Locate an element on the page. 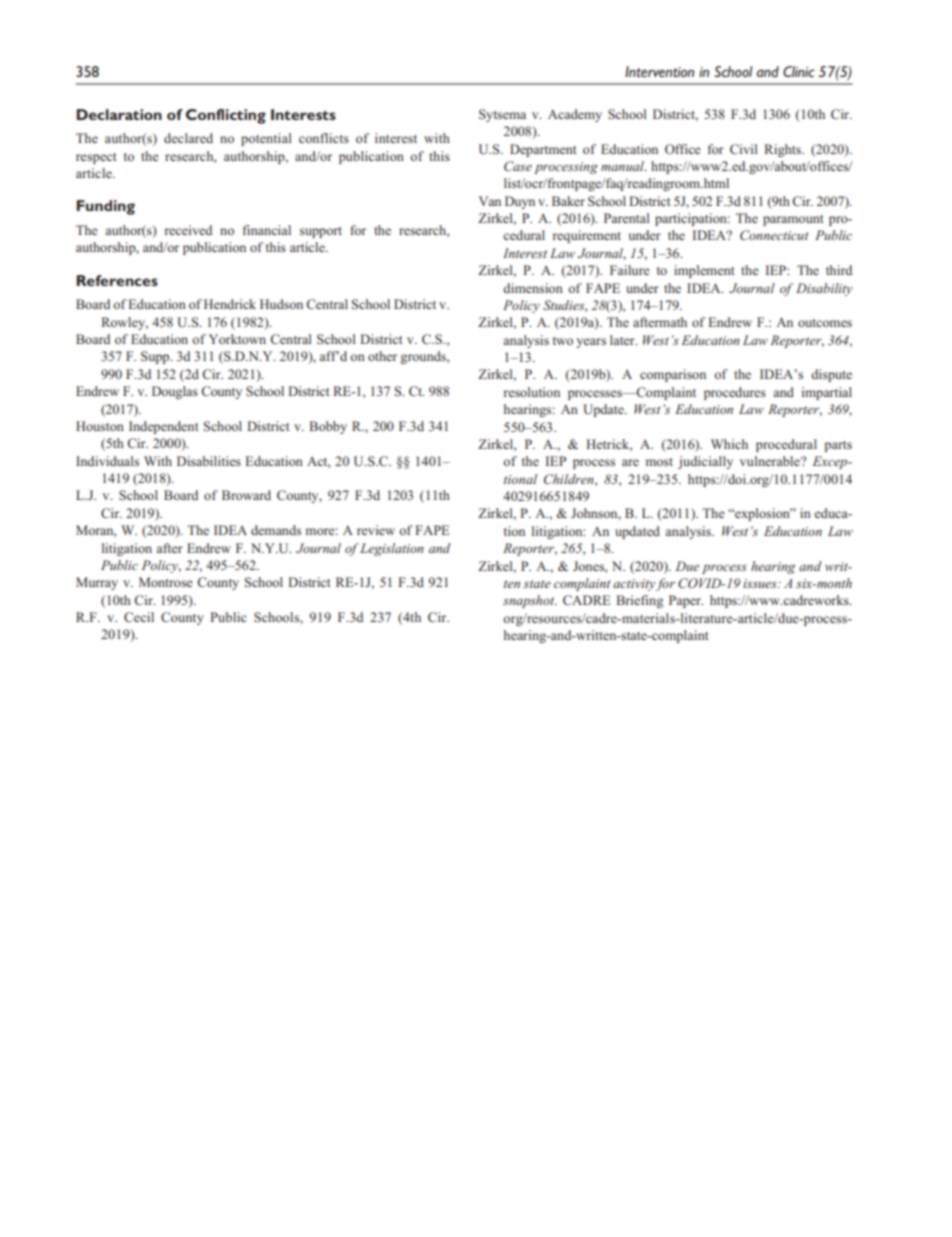 Image resolution: width=952 pixels, height=1237 pixels. dimension is located at coordinates (533, 288).
